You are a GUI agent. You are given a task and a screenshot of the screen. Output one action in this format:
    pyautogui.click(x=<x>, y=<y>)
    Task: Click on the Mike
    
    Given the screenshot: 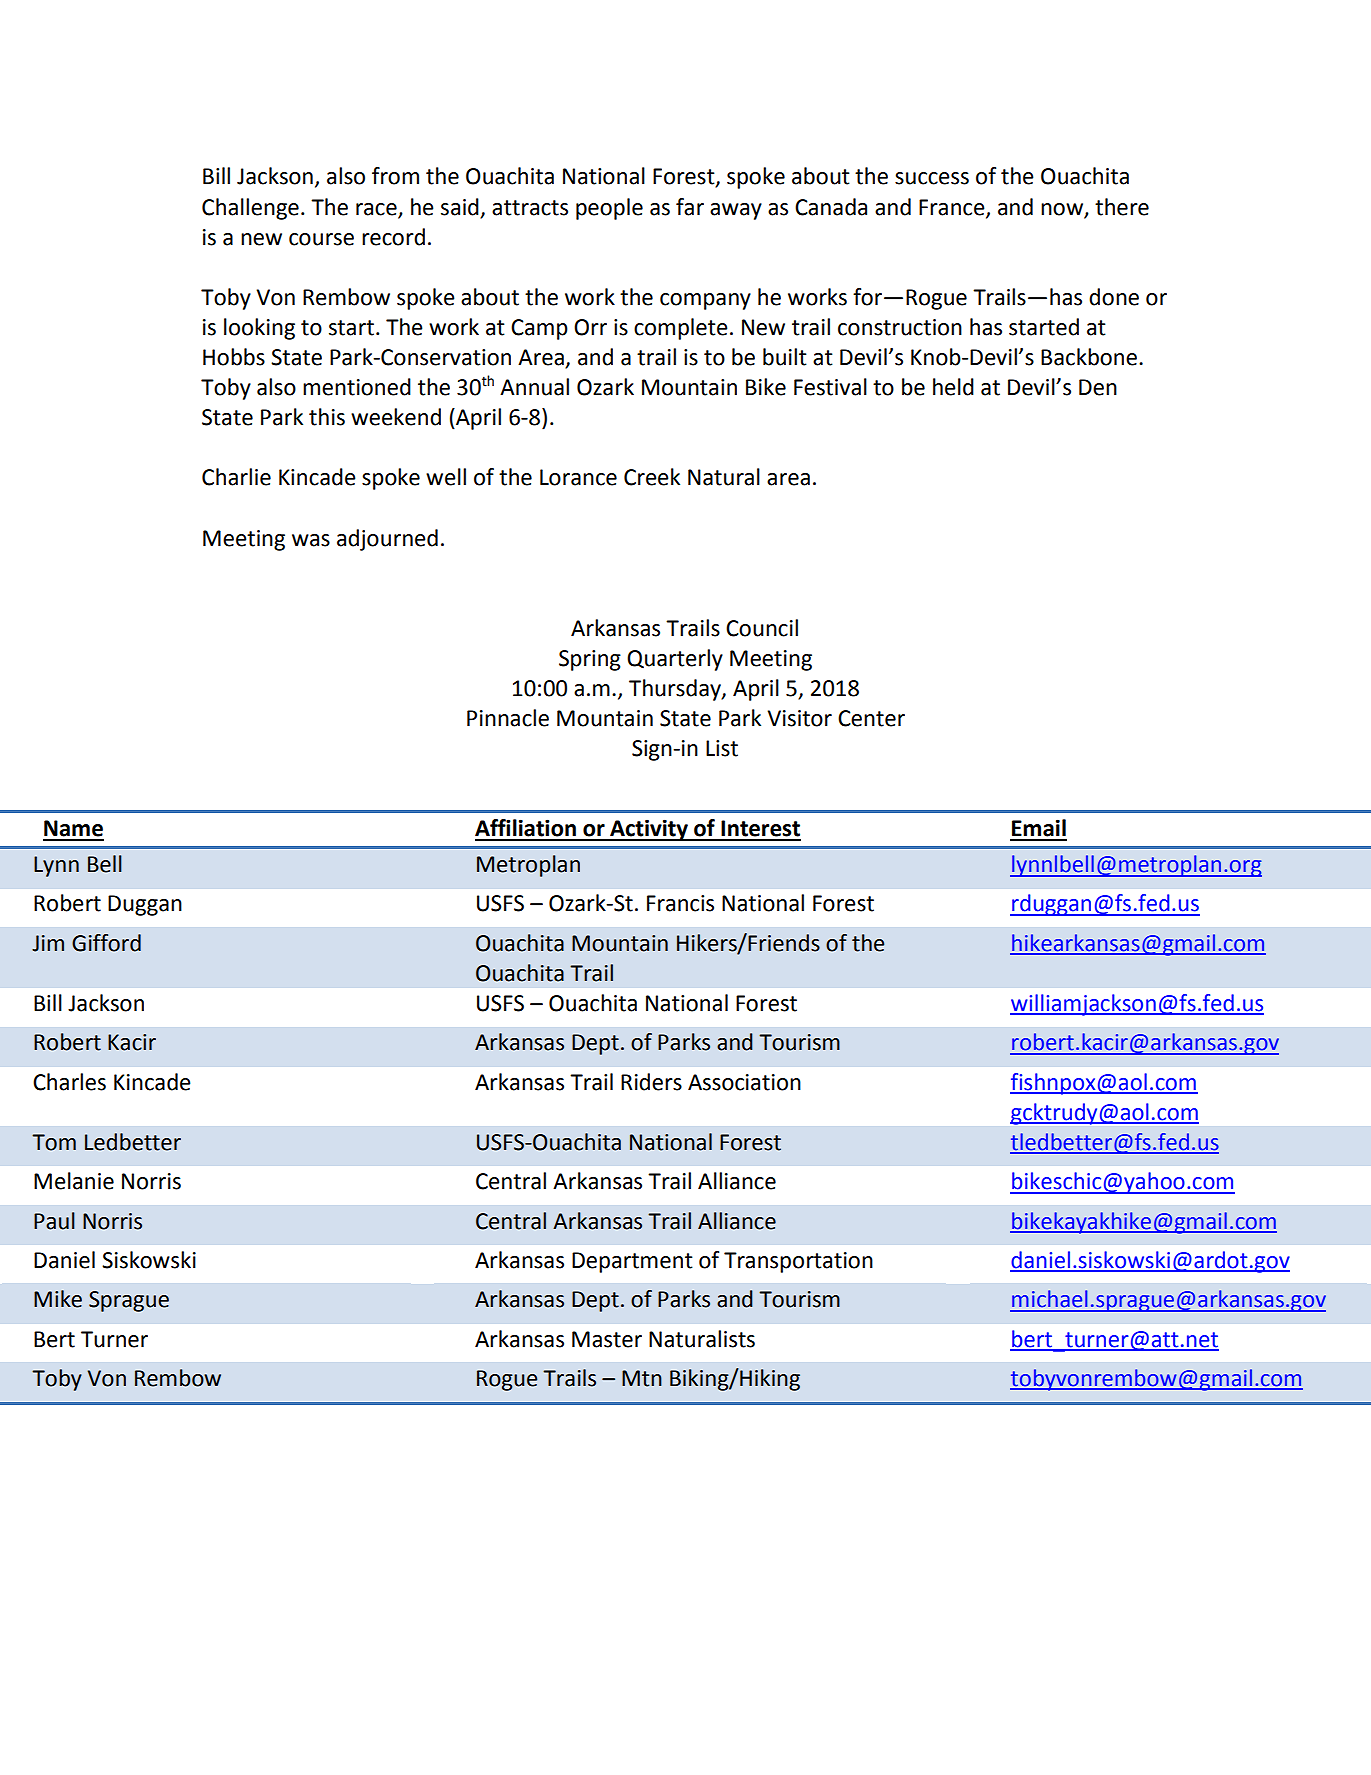 What is the action you would take?
    pyautogui.click(x=58, y=1299)
